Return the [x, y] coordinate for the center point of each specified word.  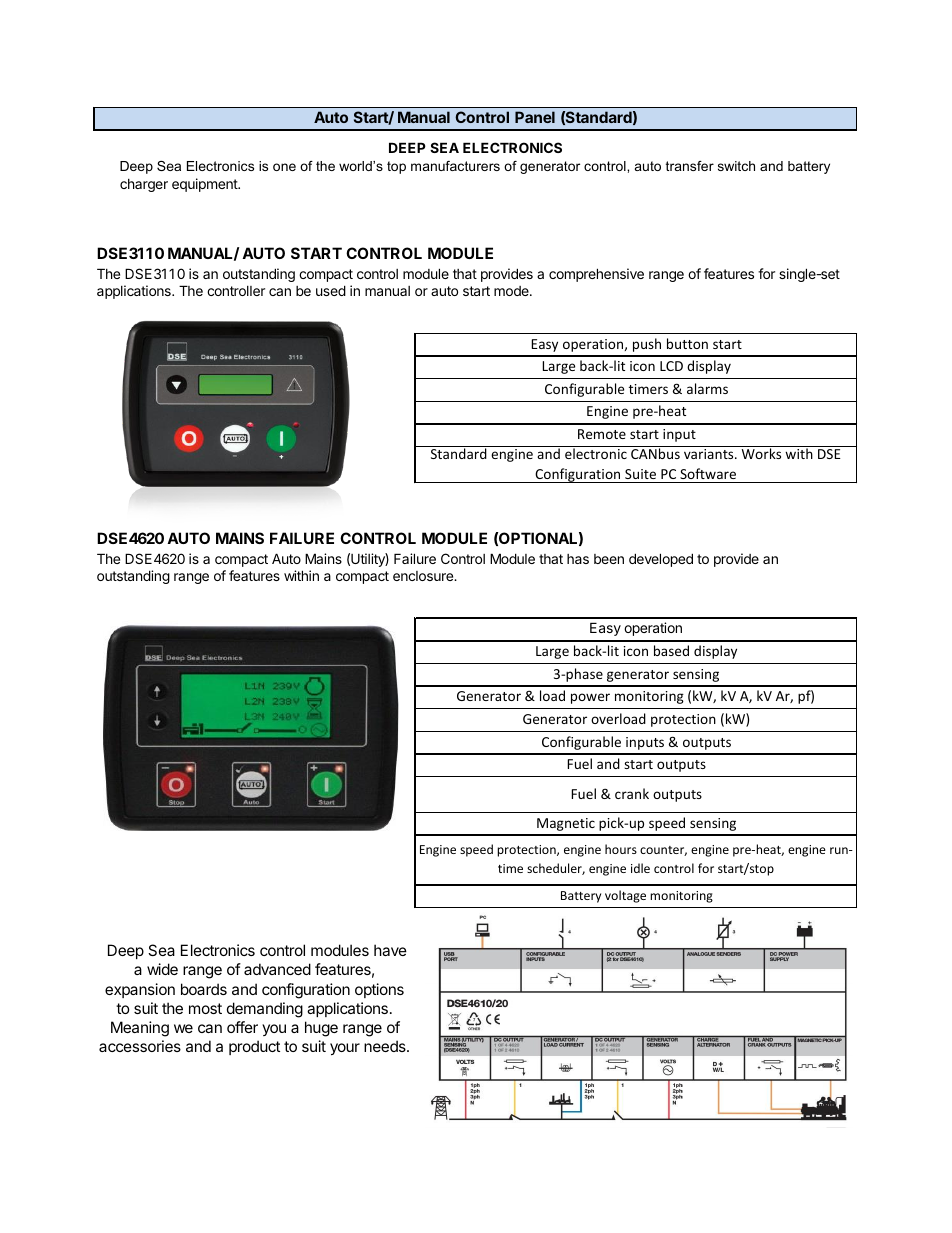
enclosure [424, 576]
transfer [690, 166]
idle [640, 868]
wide [162, 969]
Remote [602, 434]
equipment [206, 185]
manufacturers [455, 166]
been [609, 559]
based [671, 650]
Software [708, 473]
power [590, 698]
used [331, 290]
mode [512, 291]
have [390, 950]
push [647, 345]
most [205, 1008]
